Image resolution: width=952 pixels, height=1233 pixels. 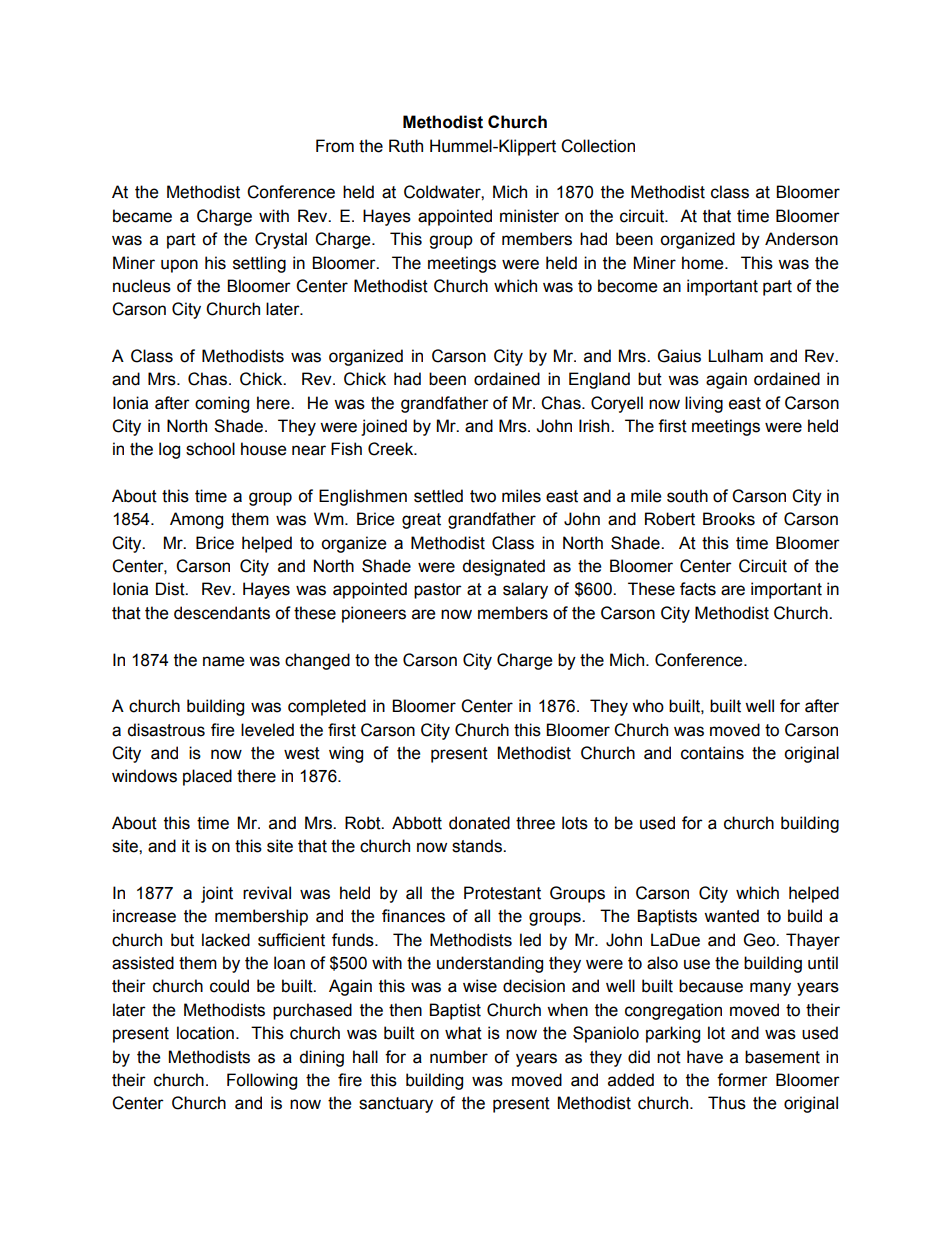 What do you see at coordinates (529, 216) in the page?
I see `minister` at bounding box center [529, 216].
